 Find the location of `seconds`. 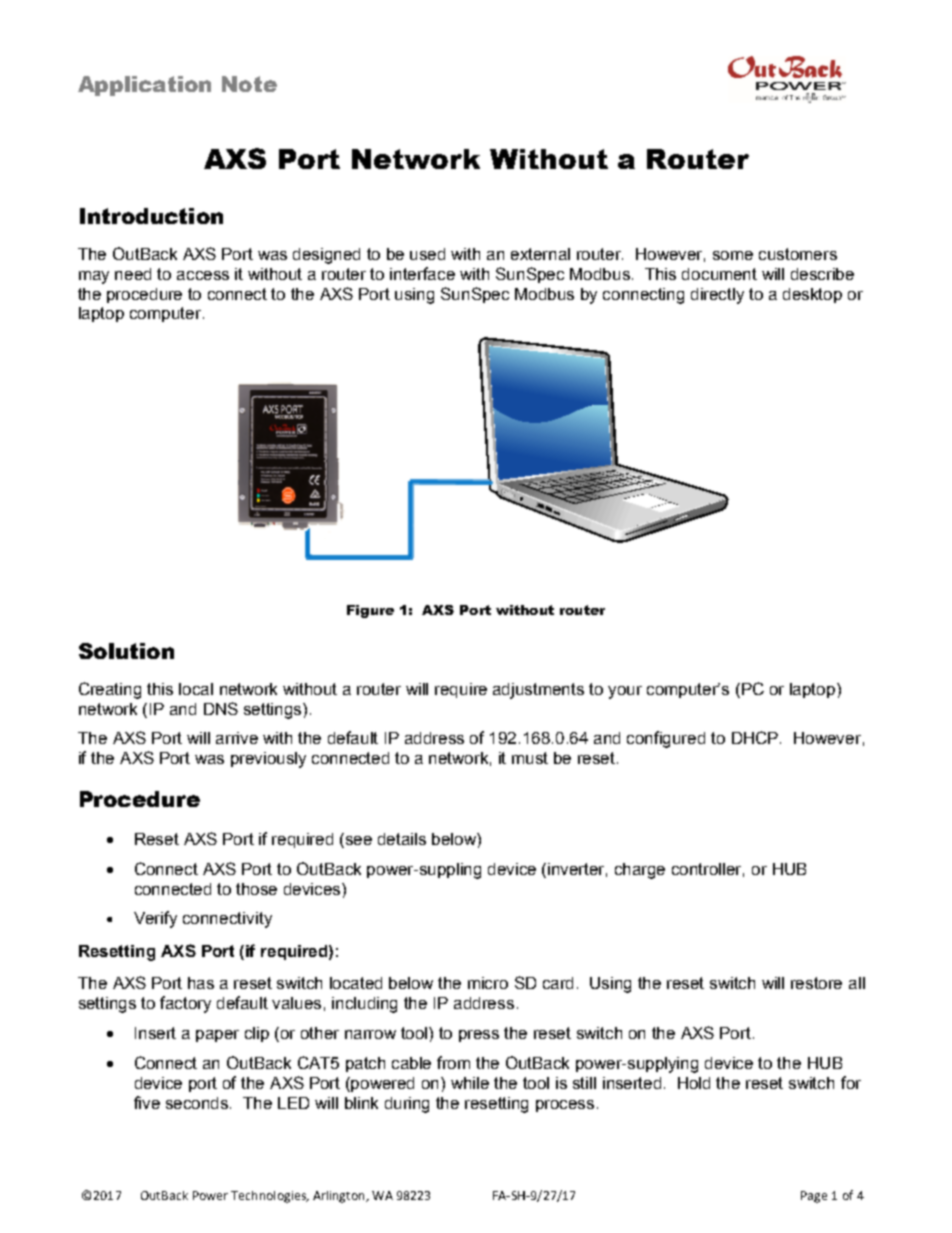

seconds is located at coordinates (198, 1103).
